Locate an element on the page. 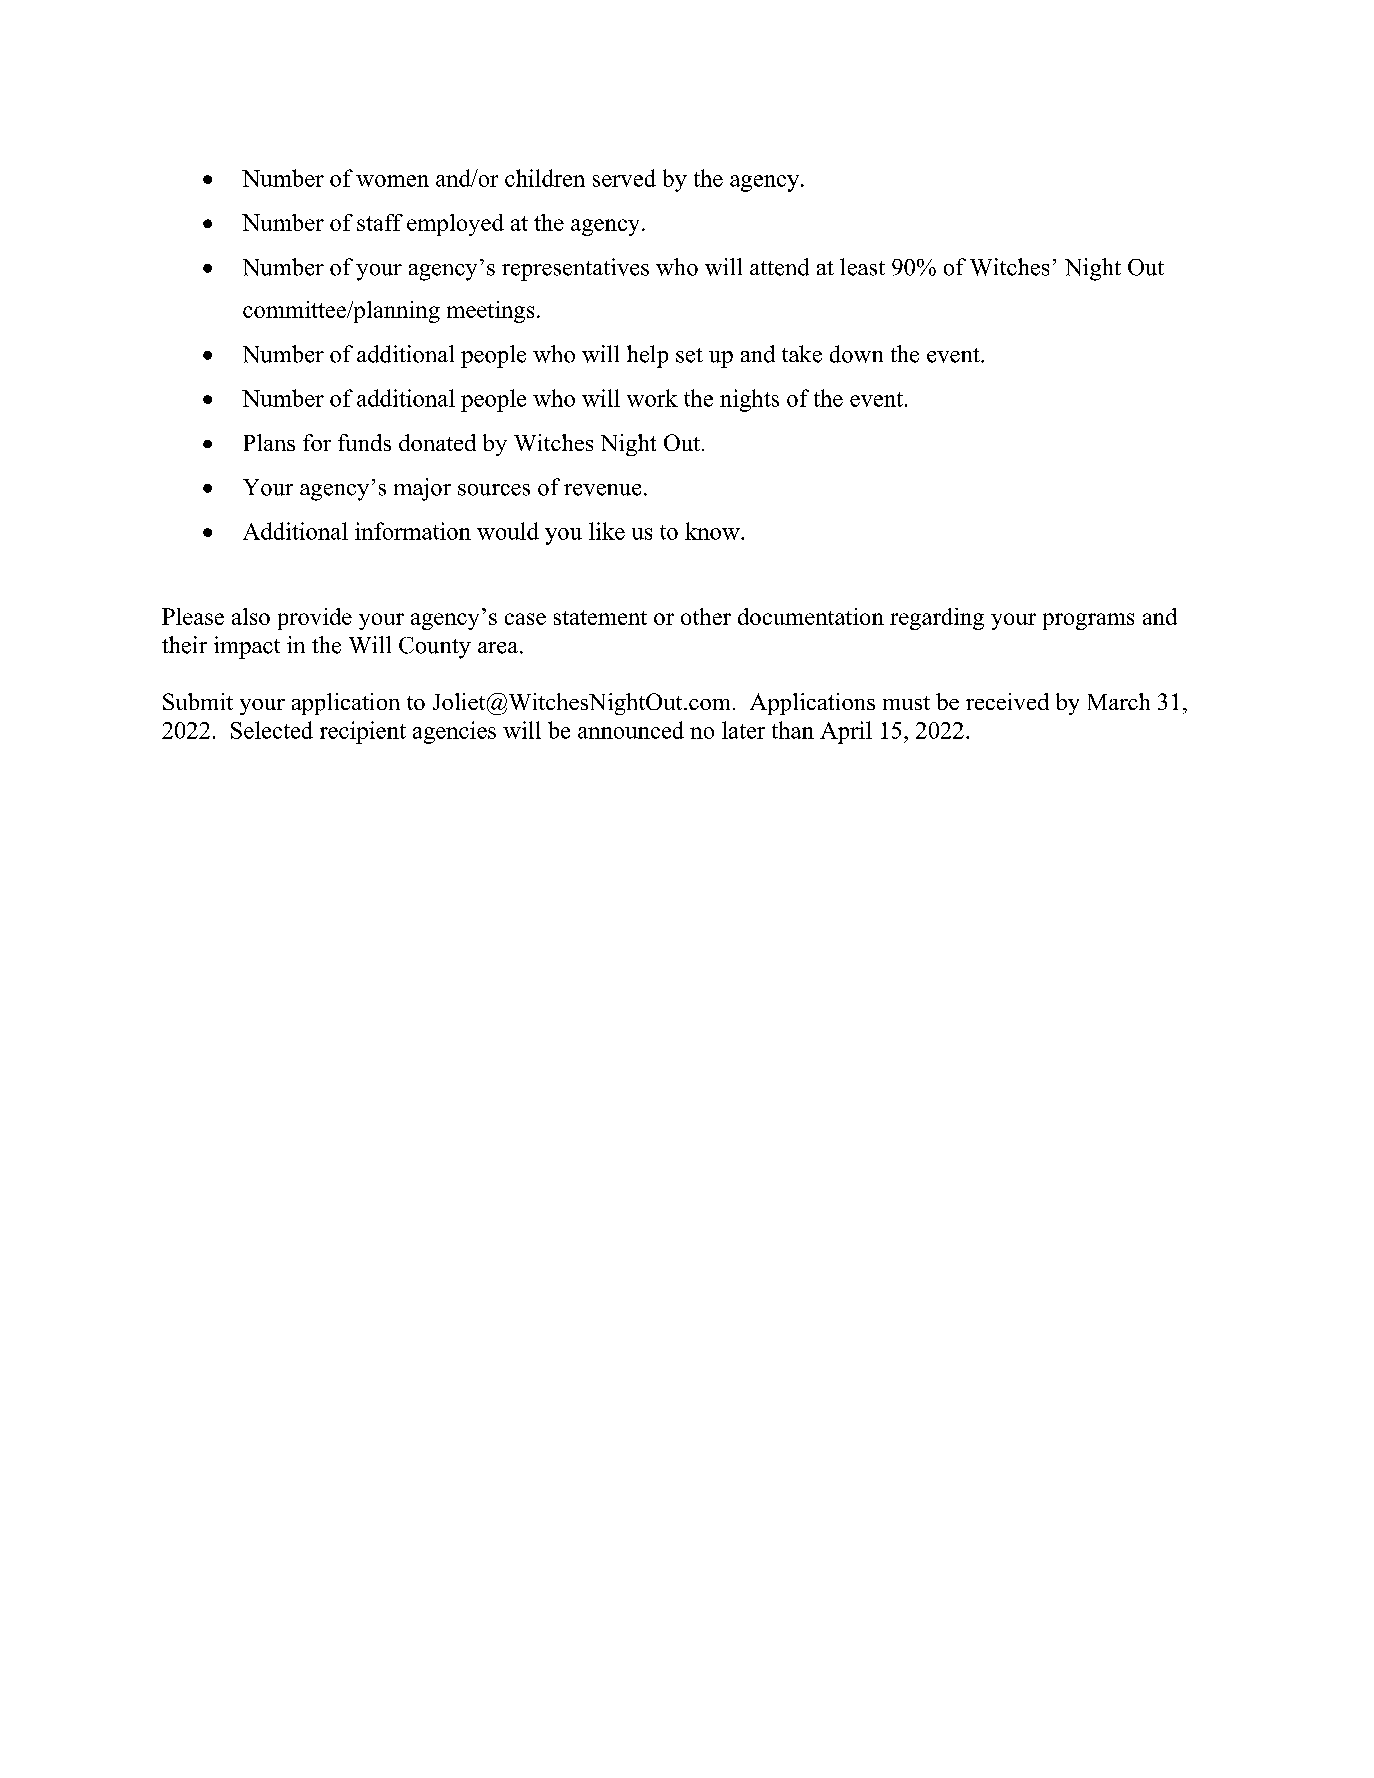 The image size is (1374, 1778). served is located at coordinates (624, 178).
